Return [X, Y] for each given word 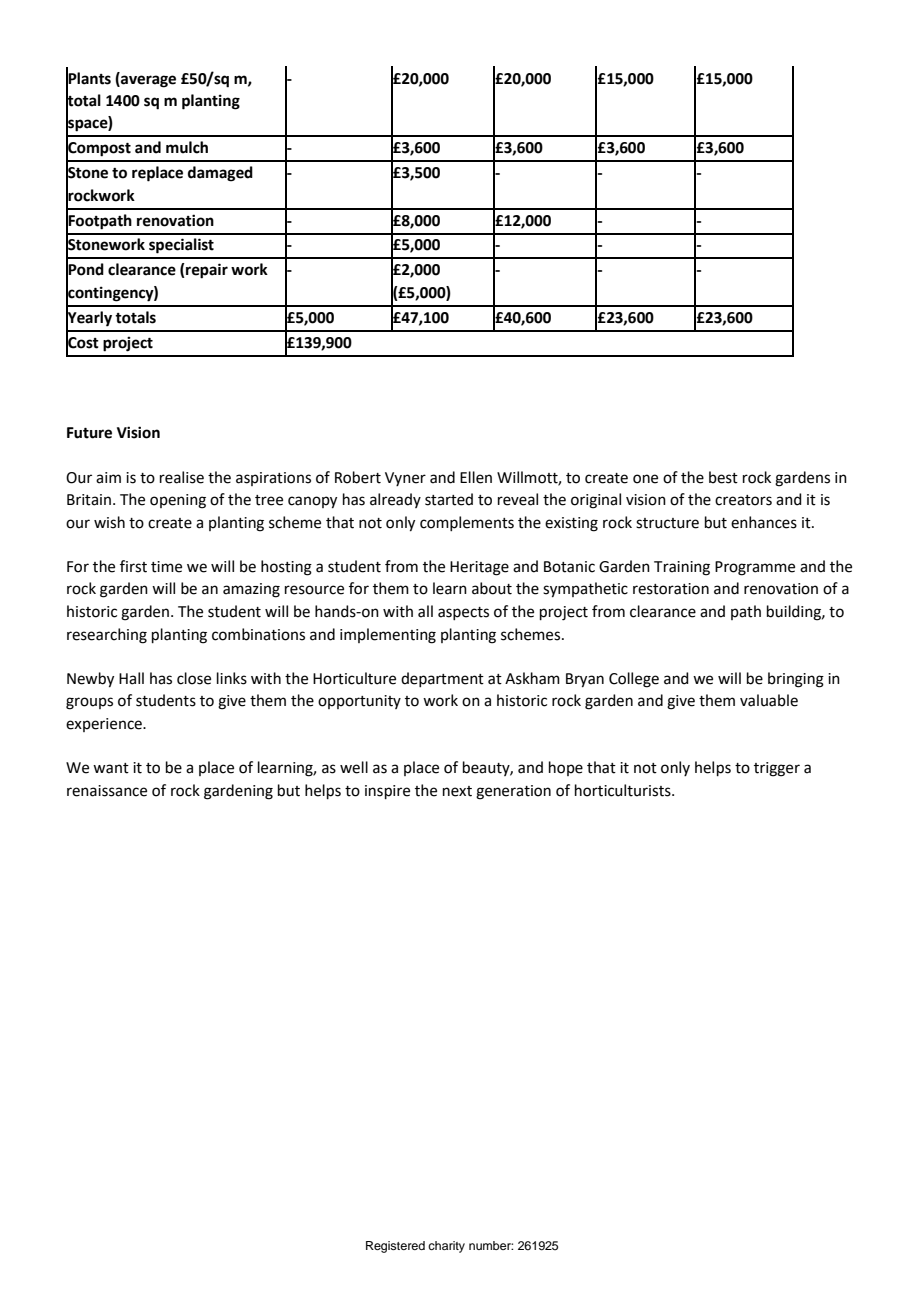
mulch [187, 147]
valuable [769, 700]
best [723, 477]
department [442, 679]
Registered [395, 1247]
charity [446, 1247]
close [194, 678]
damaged [220, 174]
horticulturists [624, 790]
